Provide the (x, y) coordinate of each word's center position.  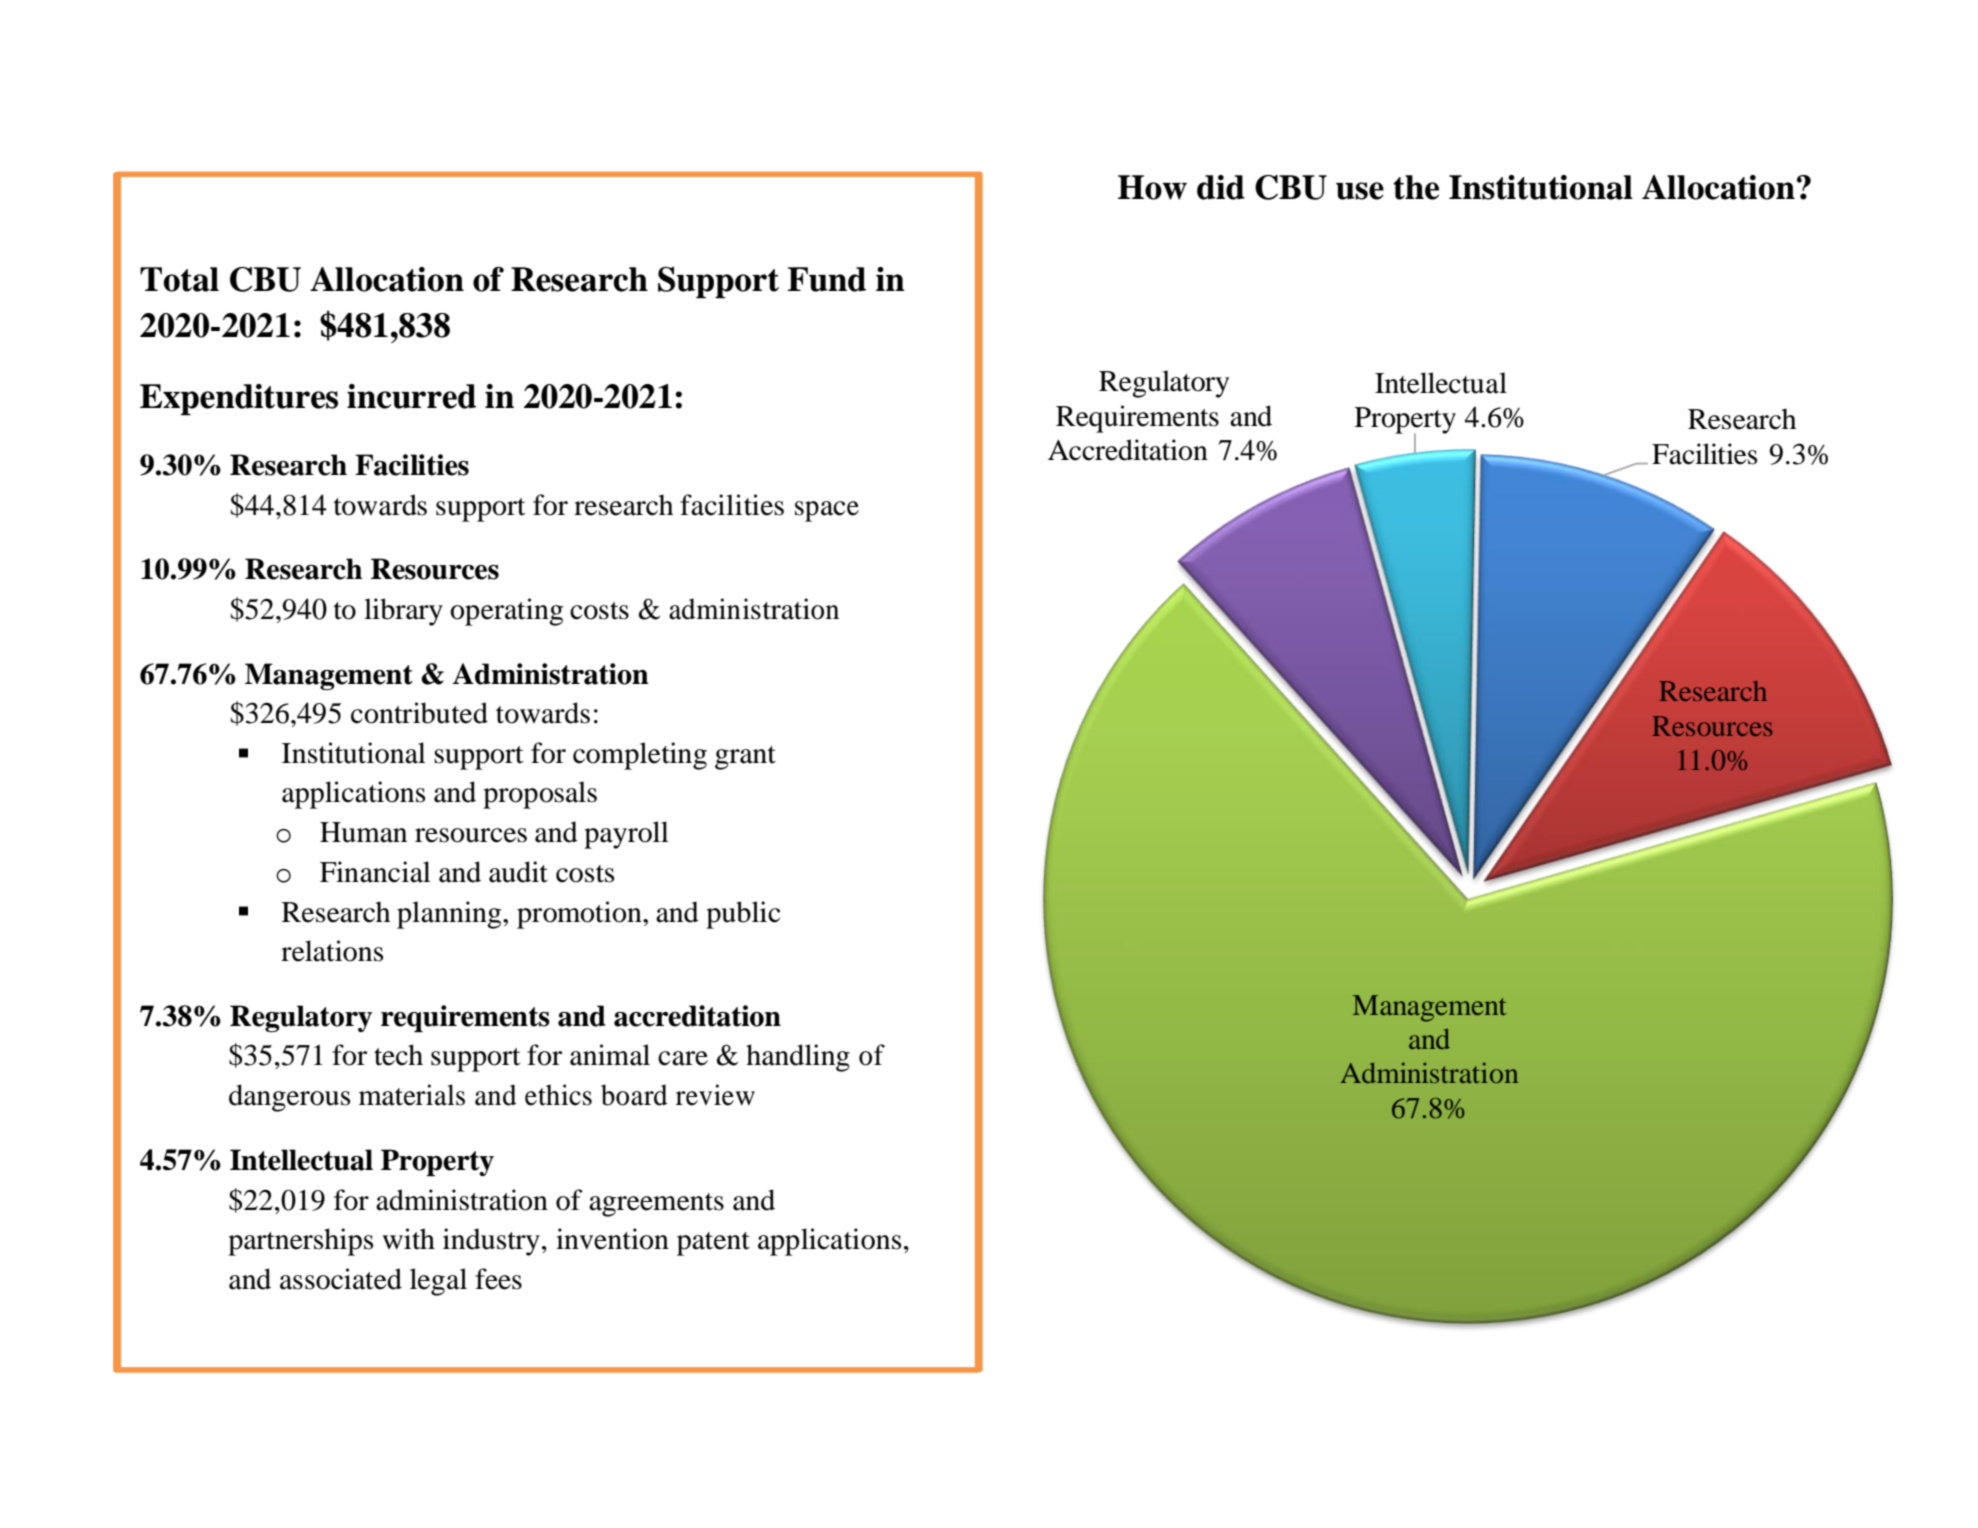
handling (798, 1058)
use (1360, 191)
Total (179, 279)
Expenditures (239, 400)
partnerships (300, 1242)
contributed (419, 713)
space (827, 511)
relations (332, 951)
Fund (826, 279)
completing (640, 756)
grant (745, 758)
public (743, 915)
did (1221, 187)
